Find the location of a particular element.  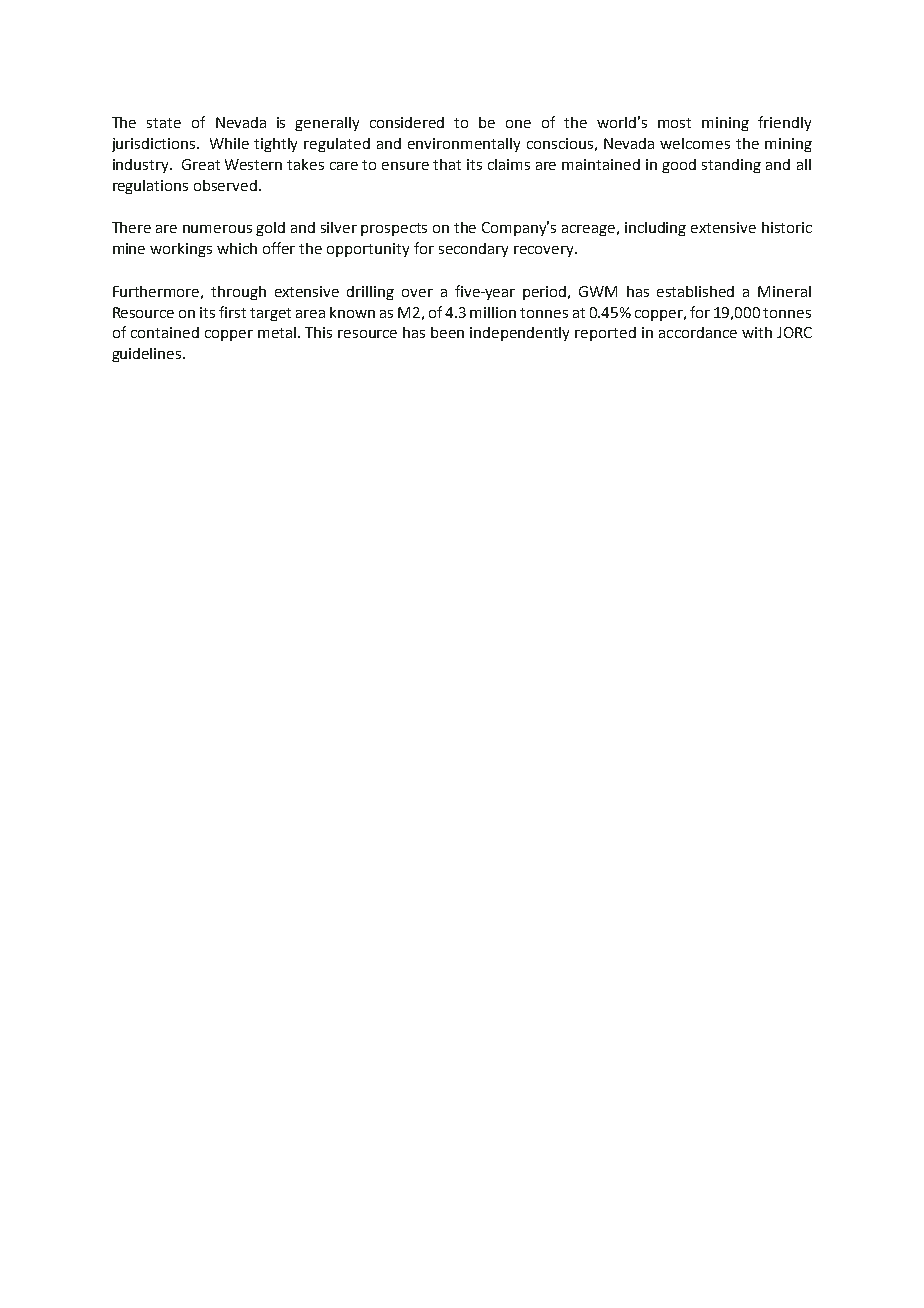

been is located at coordinates (447, 332).
